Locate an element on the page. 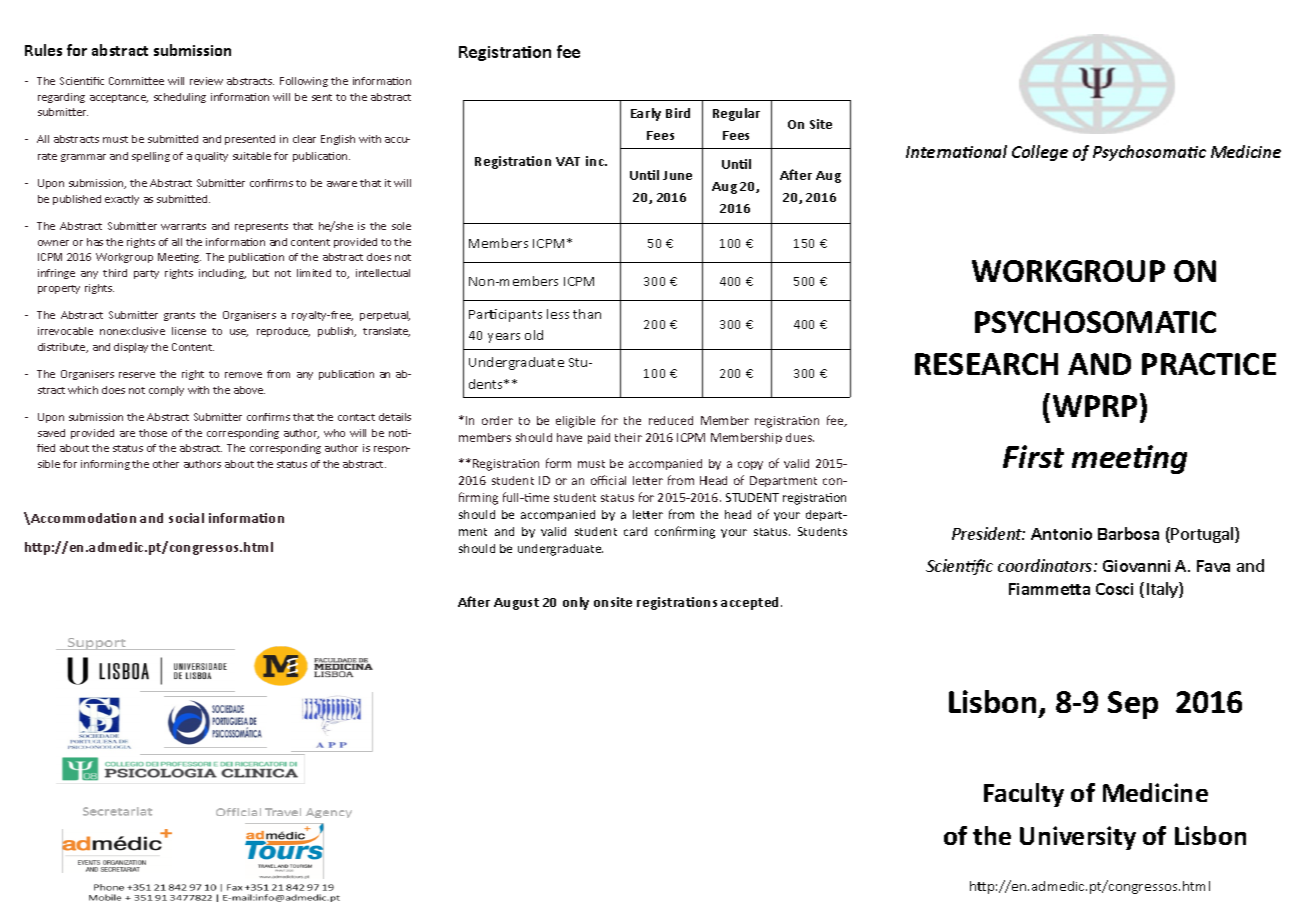 The height and width of the image is (924, 1308). their is located at coordinates (628, 437).
